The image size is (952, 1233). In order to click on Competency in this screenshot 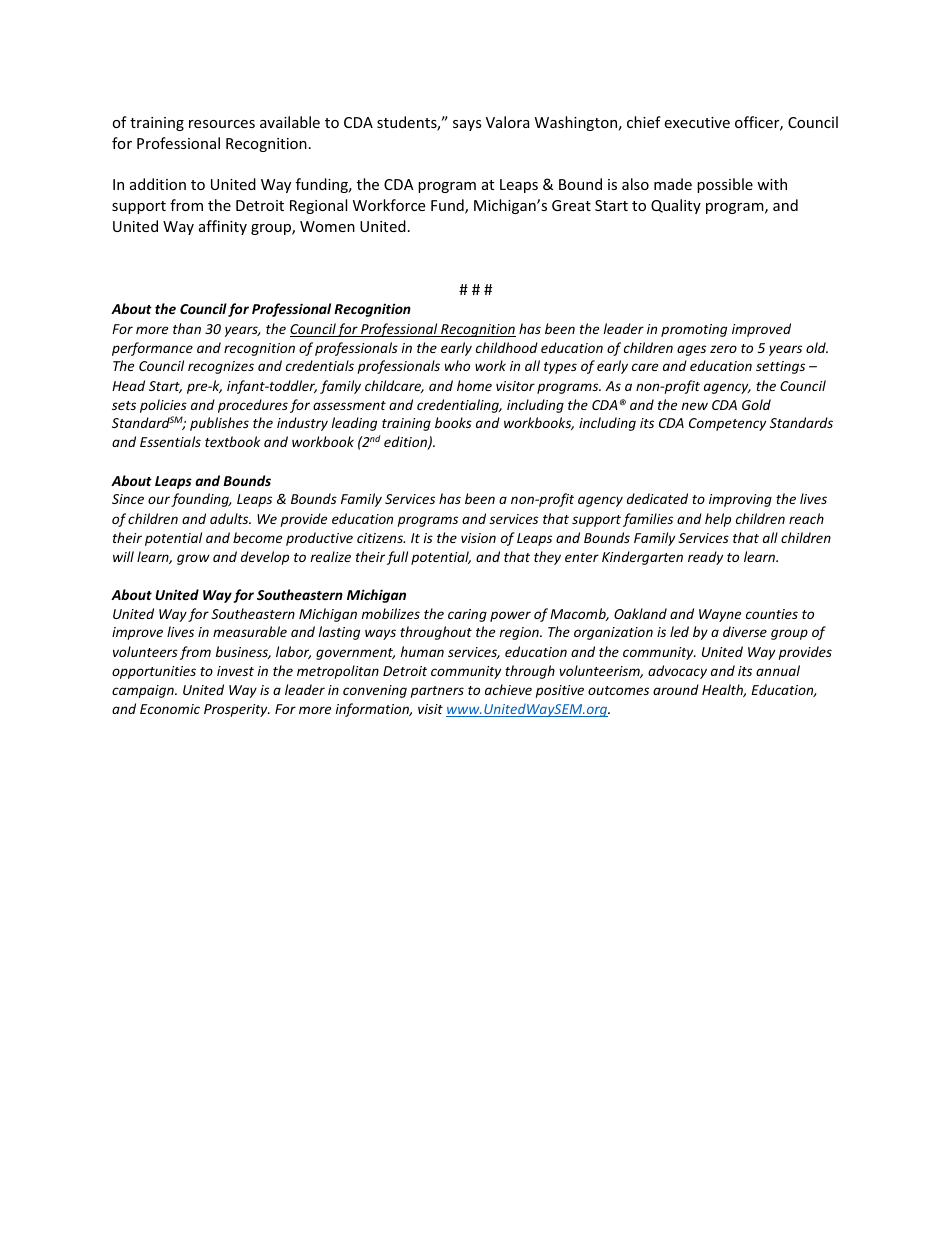, I will do `click(727, 424)`.
